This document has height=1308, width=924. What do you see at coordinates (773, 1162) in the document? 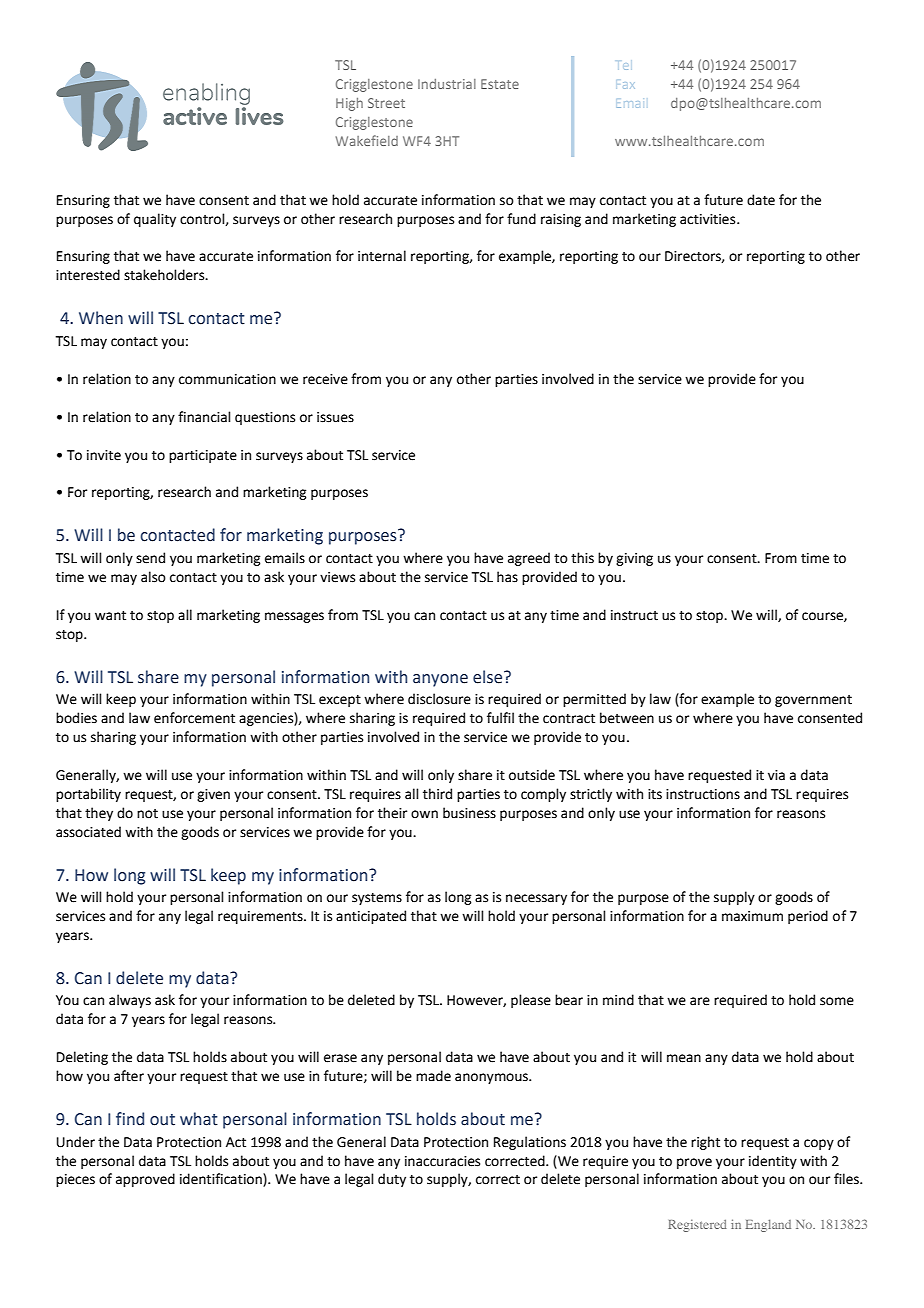
I see `identity` at bounding box center [773, 1162].
